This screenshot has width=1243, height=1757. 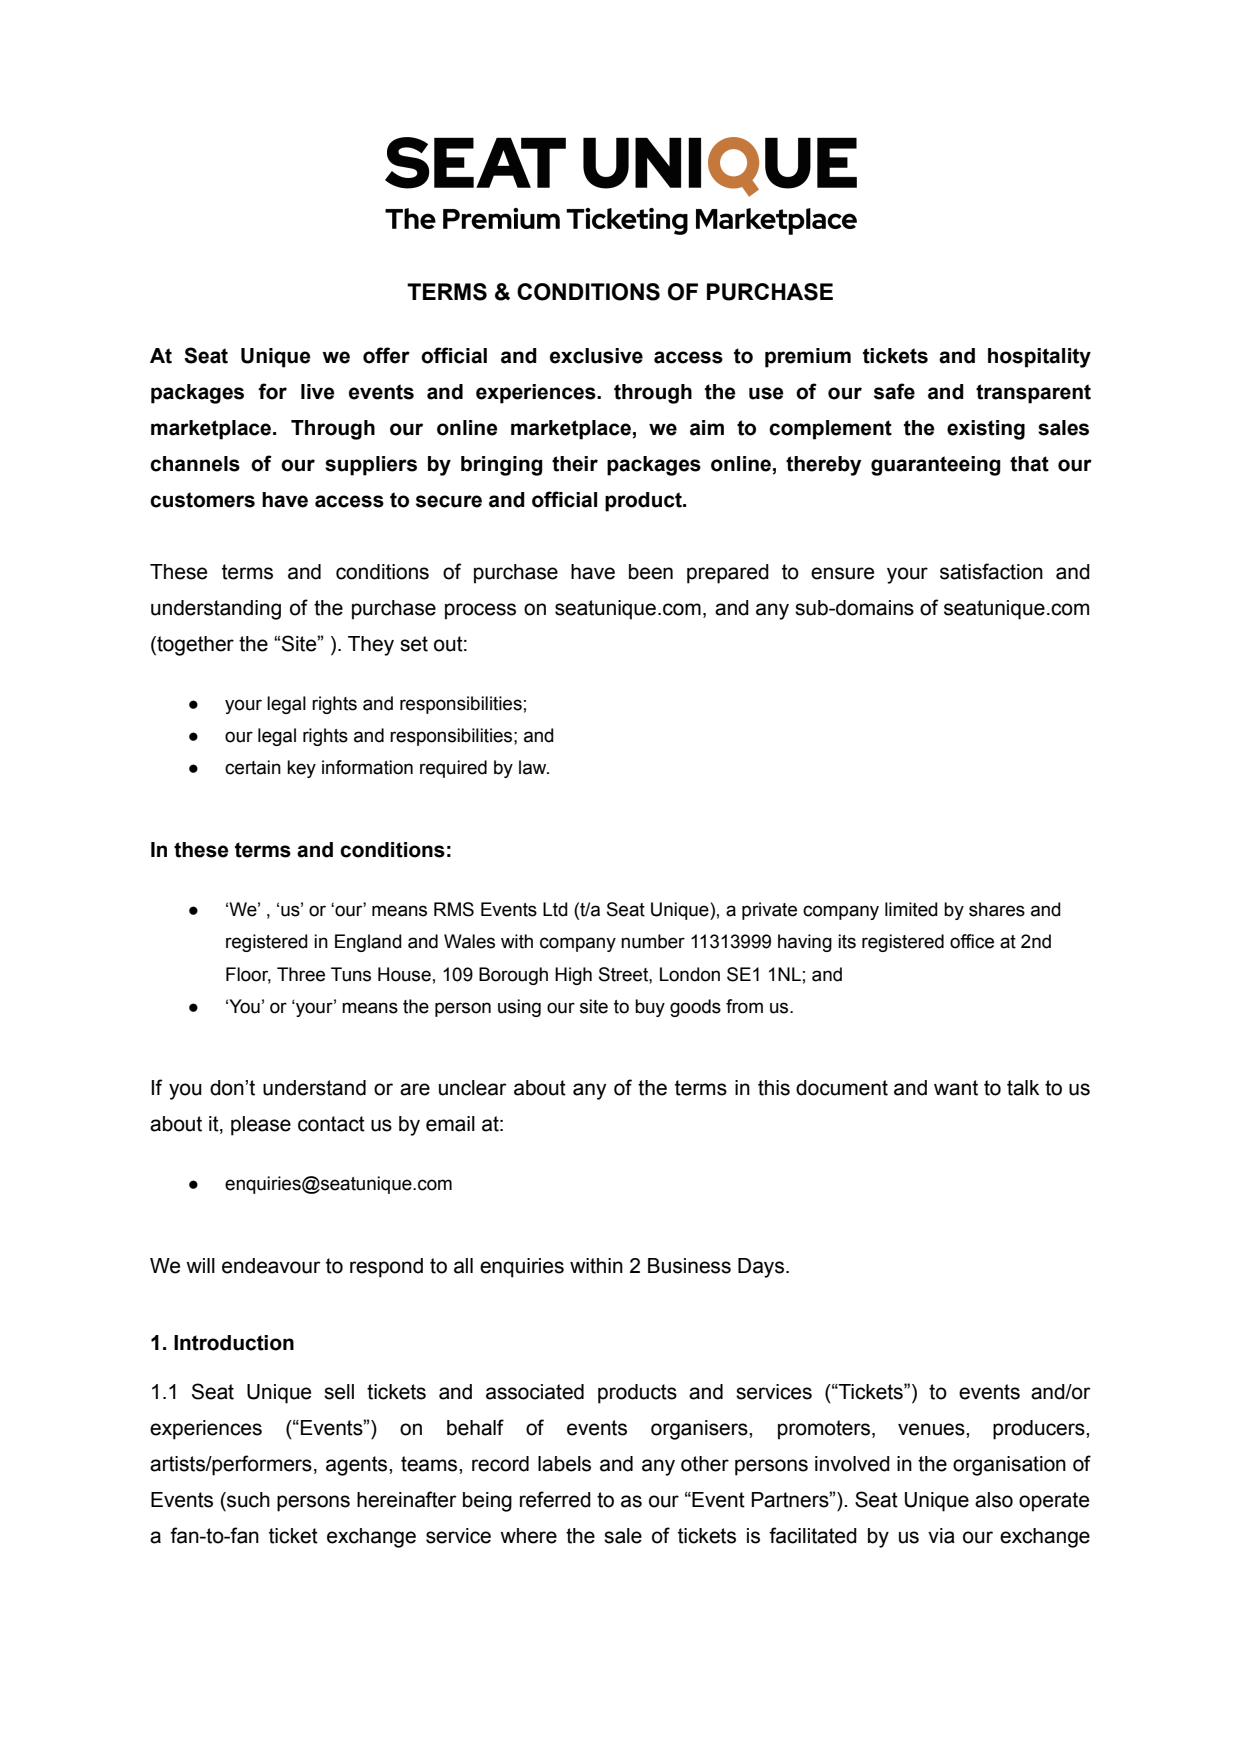 What do you see at coordinates (972, 941) in the screenshot?
I see `office` at bounding box center [972, 941].
